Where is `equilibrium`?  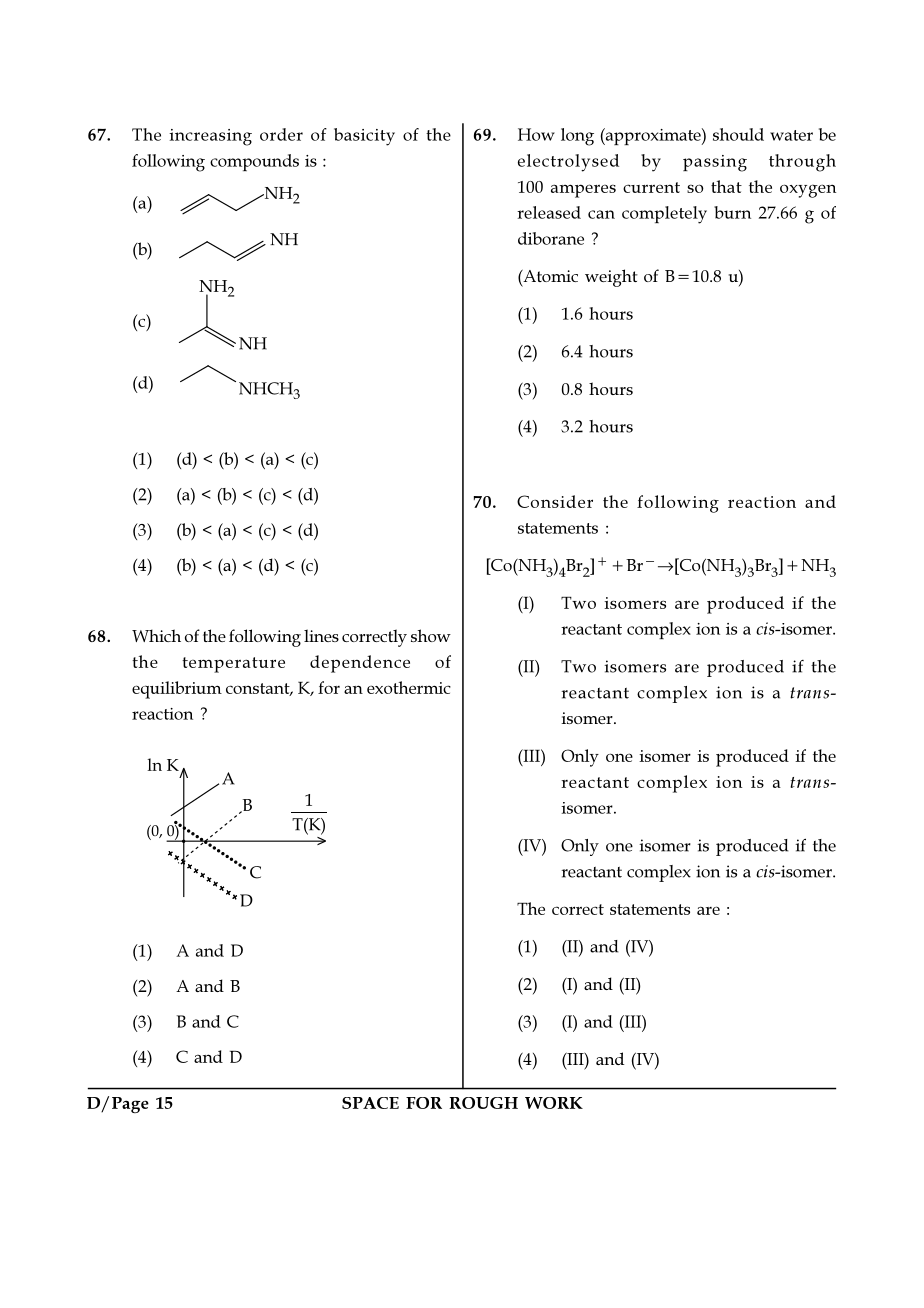 equilibrium is located at coordinates (177, 690).
